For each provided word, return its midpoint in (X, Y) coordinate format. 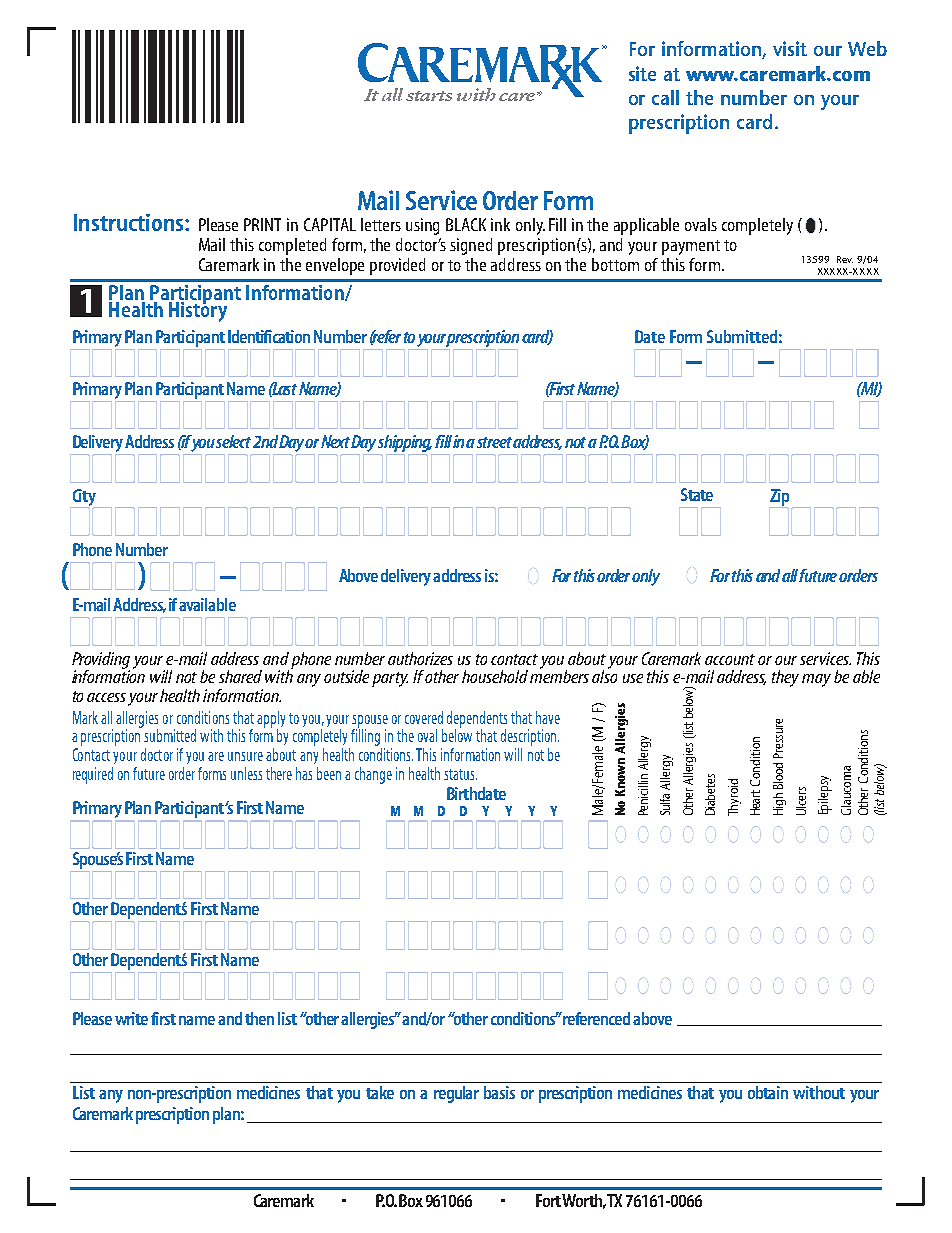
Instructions (130, 222)
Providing (101, 661)
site (642, 73)
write (131, 1018)
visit (790, 48)
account (730, 659)
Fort (548, 1200)
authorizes (420, 658)
